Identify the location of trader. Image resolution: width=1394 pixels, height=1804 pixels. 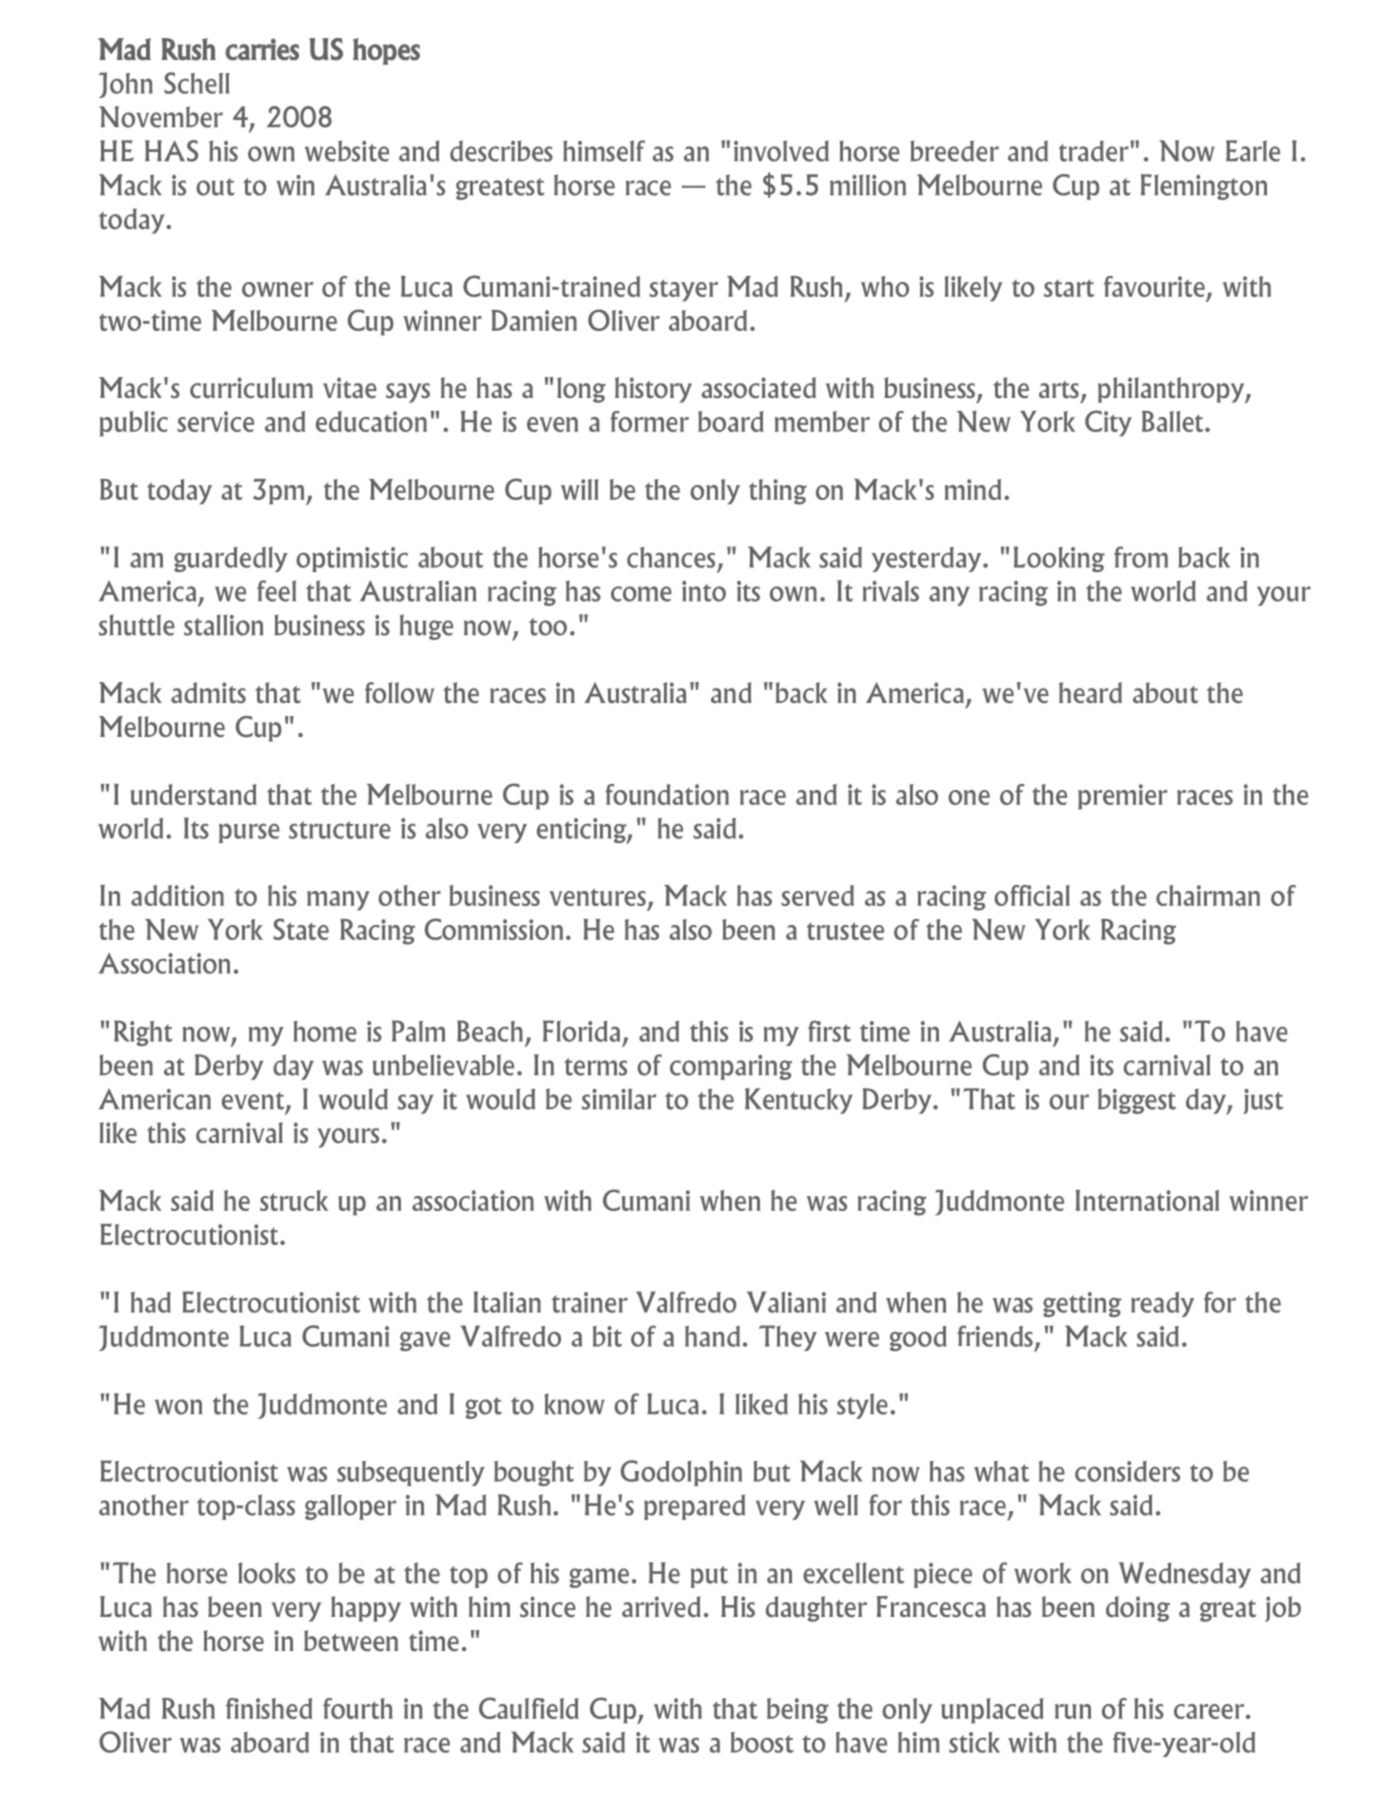
(1094, 151).
